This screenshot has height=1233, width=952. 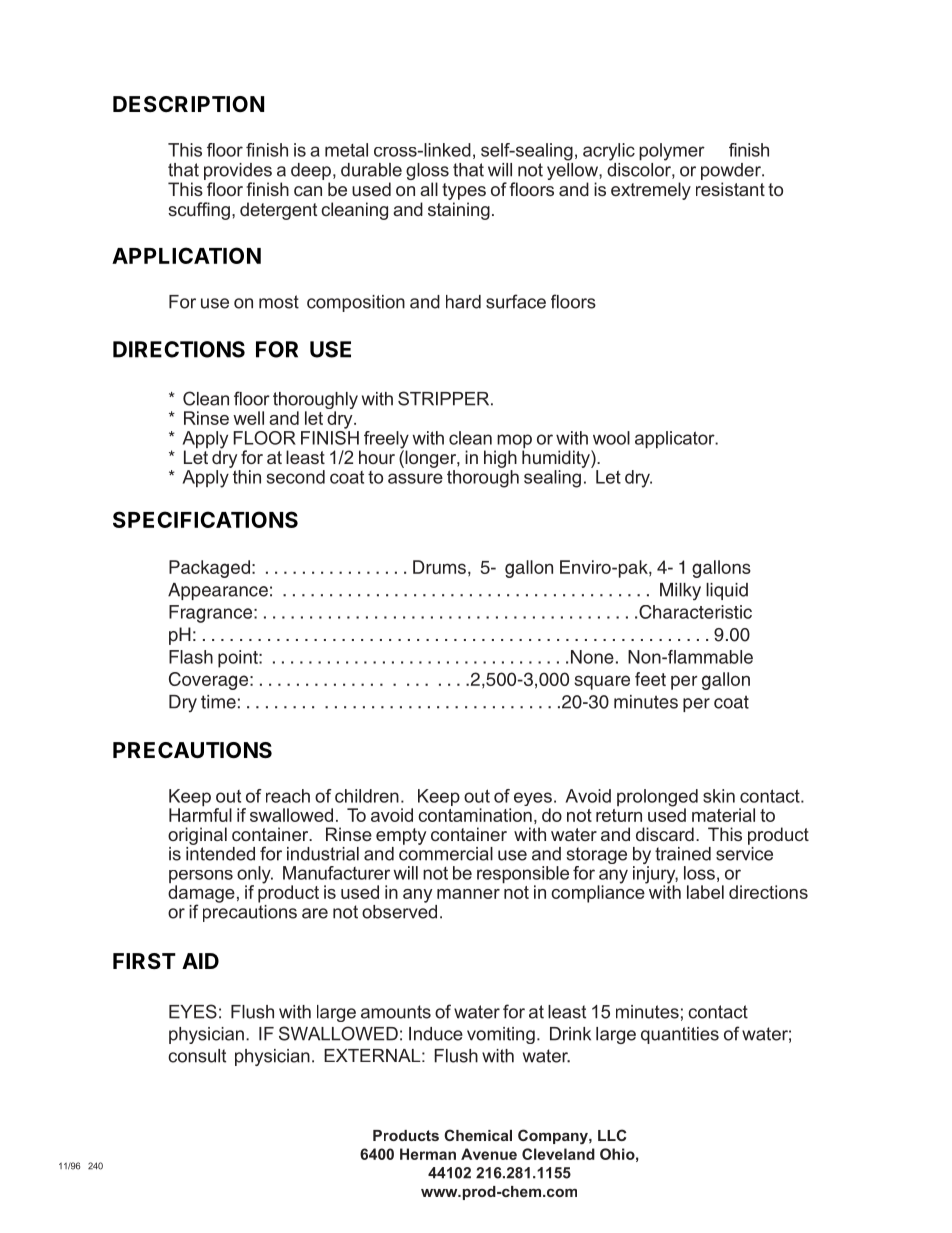 I want to click on polymer, so click(x=672, y=152).
